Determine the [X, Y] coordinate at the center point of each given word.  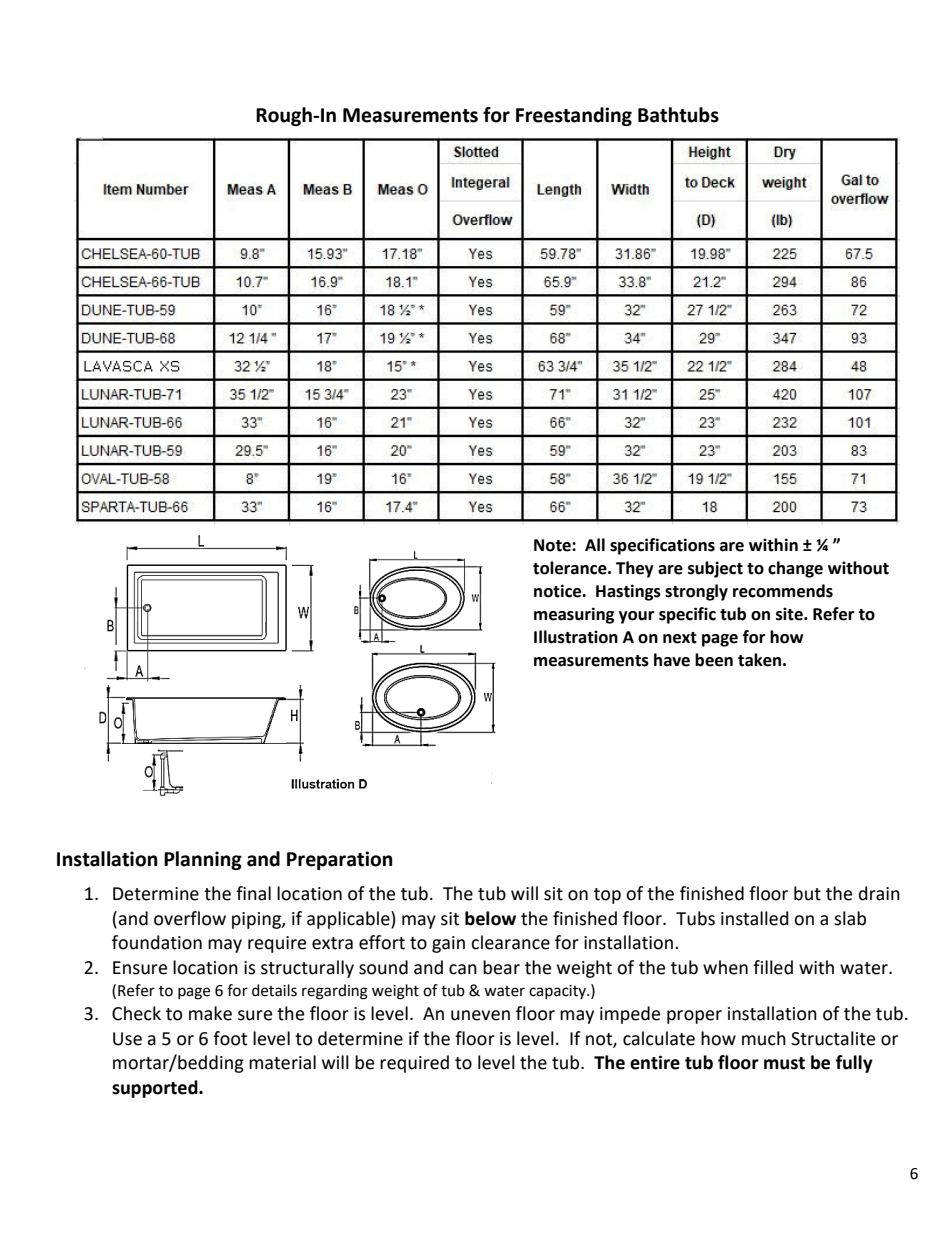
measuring [574, 615]
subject [715, 569]
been [714, 660]
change [795, 569]
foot [230, 1038]
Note [553, 545]
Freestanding [574, 116]
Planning [203, 860]
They [635, 569]
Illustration [576, 637]
